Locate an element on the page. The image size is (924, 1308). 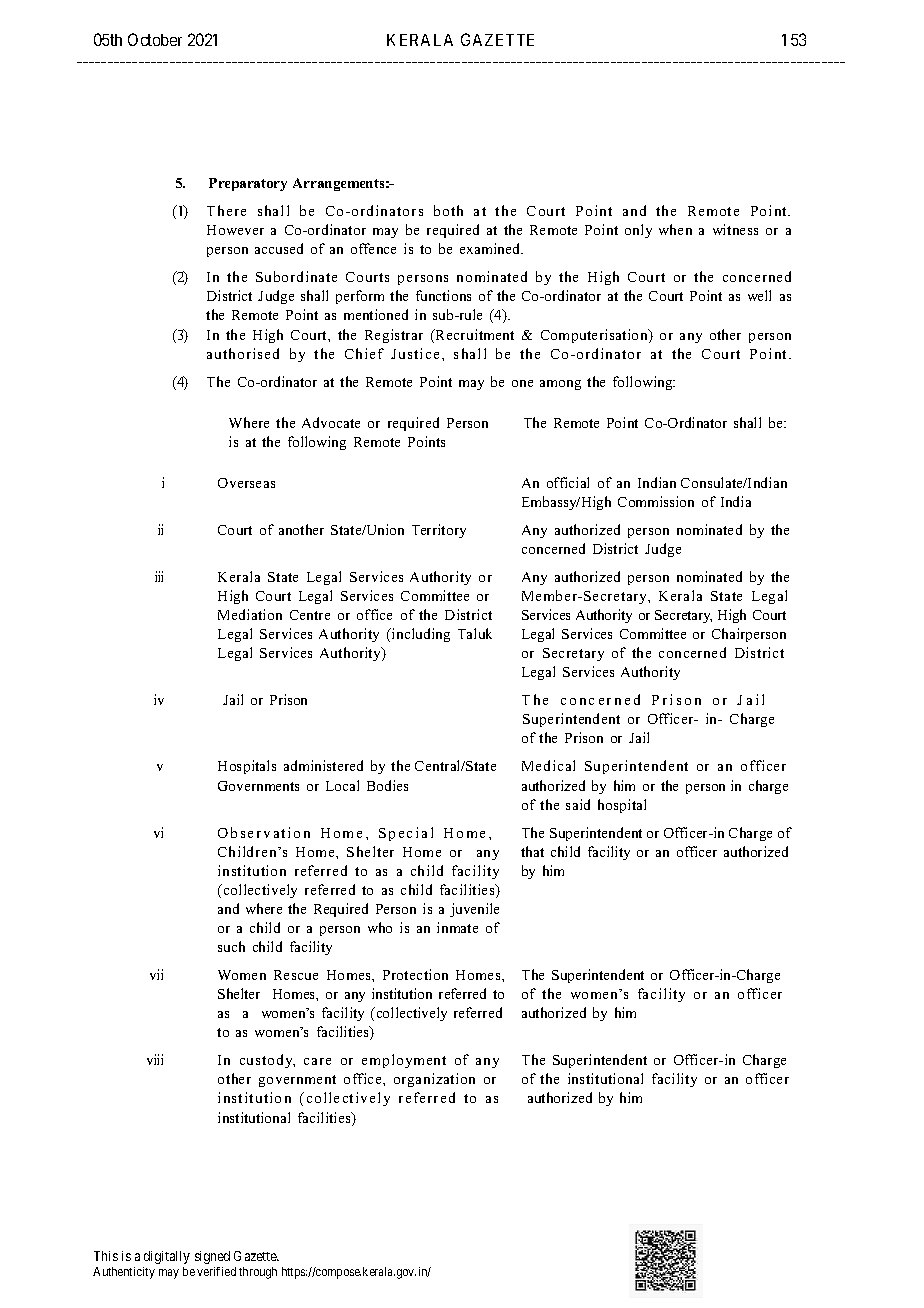
including is located at coordinates (420, 635).
